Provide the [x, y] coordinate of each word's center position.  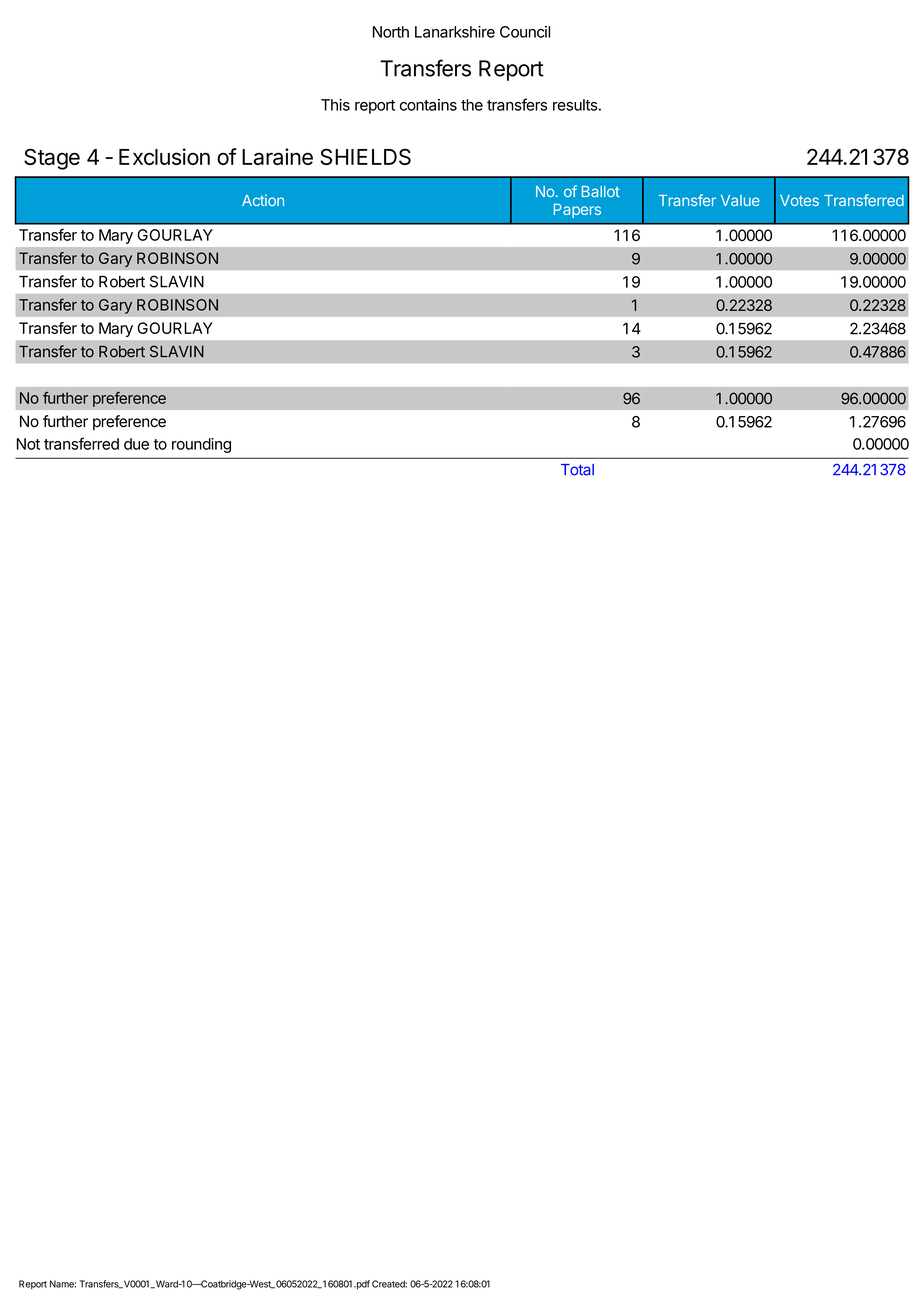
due [136, 444]
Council [525, 32]
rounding [201, 445]
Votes [799, 200]
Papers [577, 210]
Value [740, 200]
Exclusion [164, 156]
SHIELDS [365, 156]
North [391, 32]
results [575, 105]
